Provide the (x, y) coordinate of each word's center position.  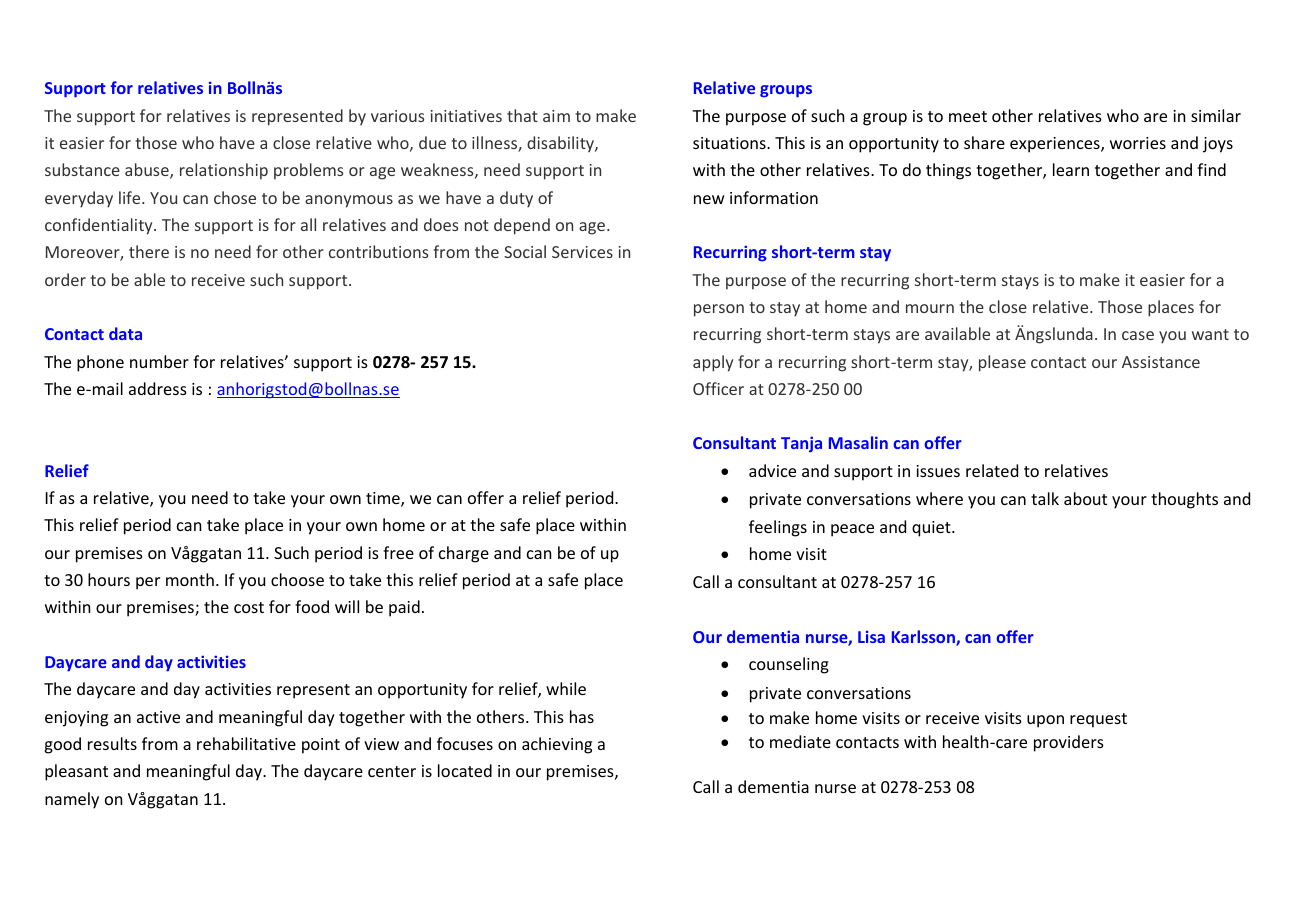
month (190, 579)
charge (464, 554)
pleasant (76, 772)
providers (1069, 743)
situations (730, 143)
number (159, 361)
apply (713, 363)
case (1138, 335)
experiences (1056, 145)
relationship (224, 171)
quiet (932, 529)
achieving (557, 745)
